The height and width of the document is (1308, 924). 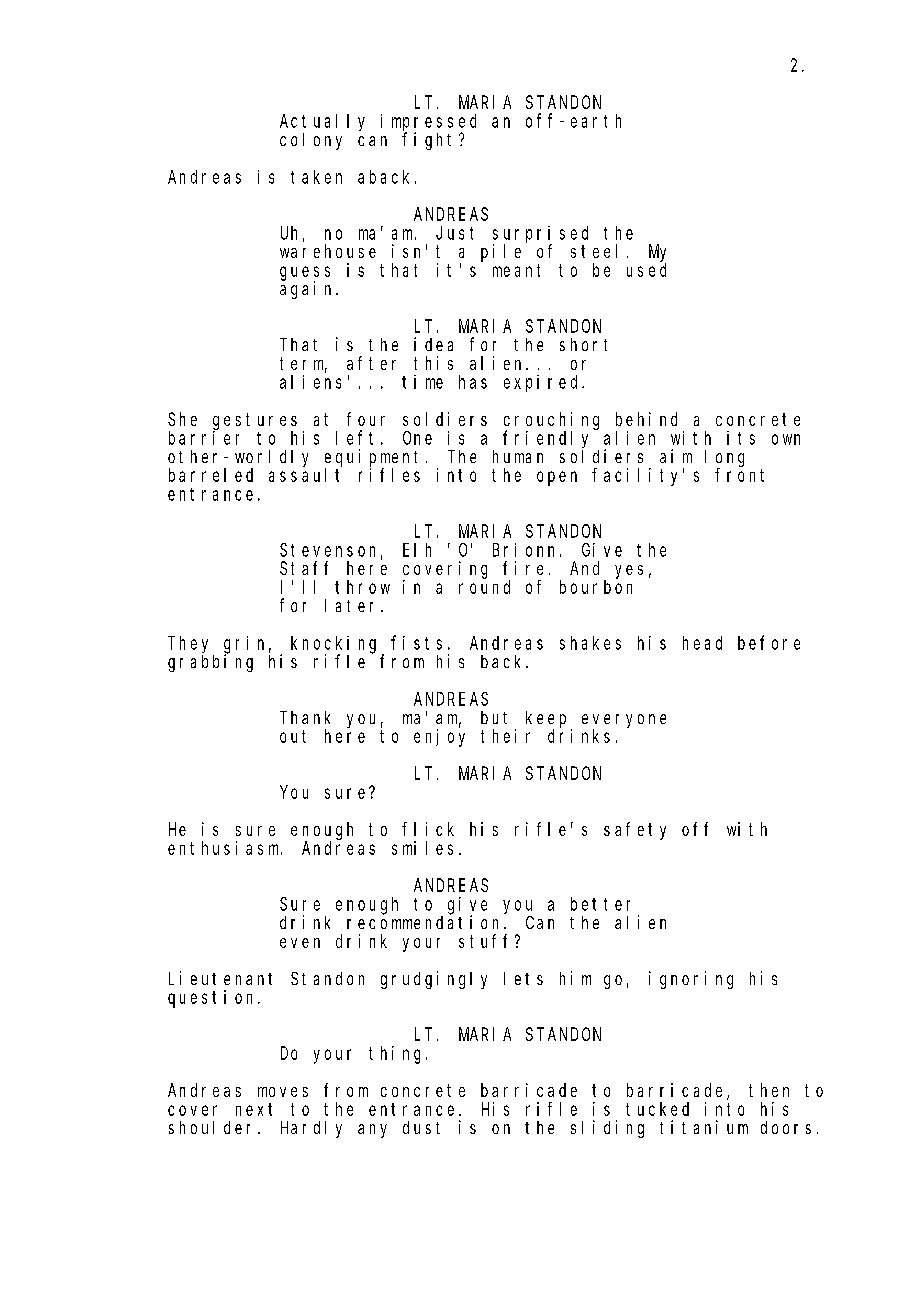 What do you see at coordinates (646, 270) in the document?
I see `used` at bounding box center [646, 270].
